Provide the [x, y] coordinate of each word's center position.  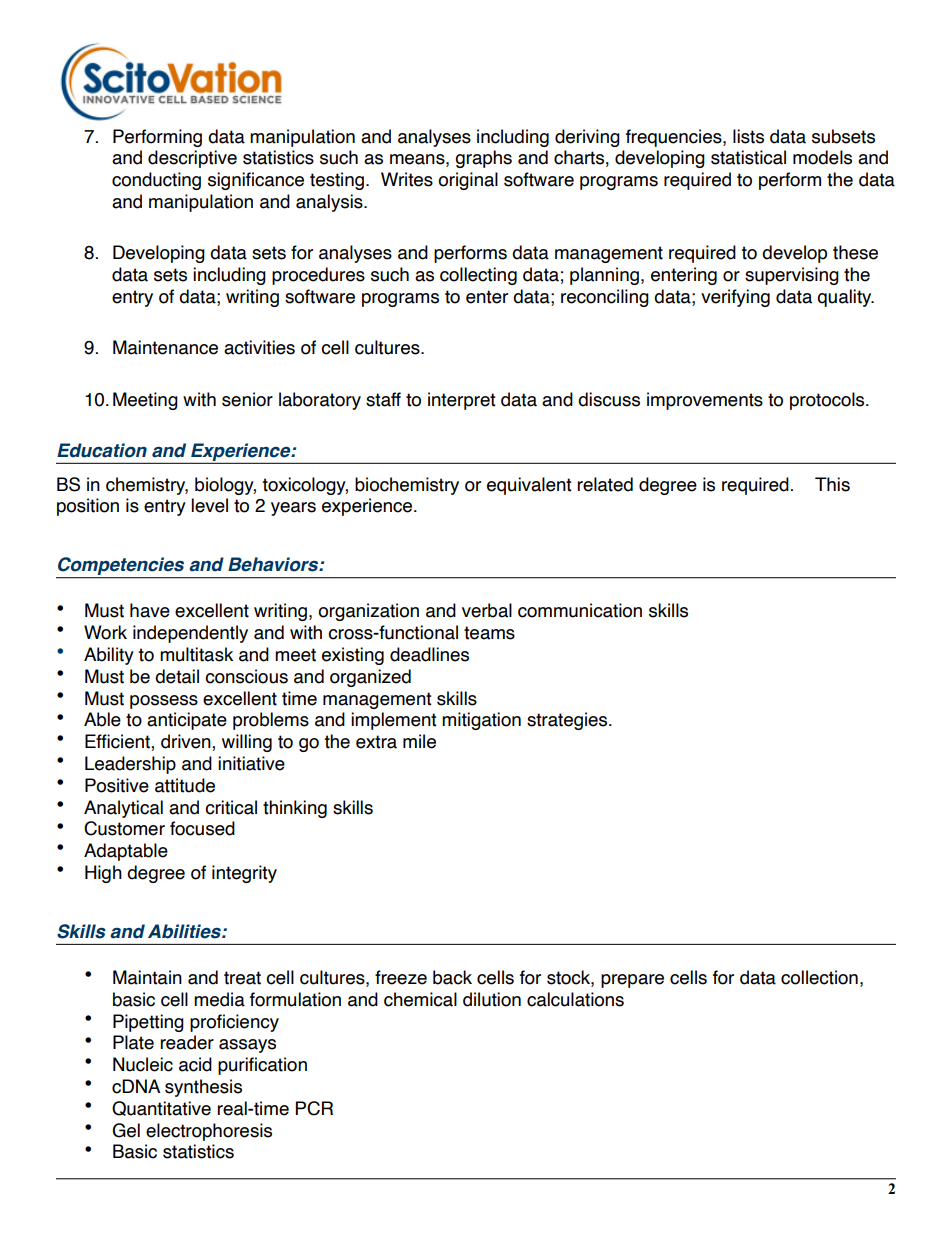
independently [190, 634]
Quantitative [161, 1108]
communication [580, 610]
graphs [483, 159]
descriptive [192, 159]
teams [489, 633]
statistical [748, 157]
